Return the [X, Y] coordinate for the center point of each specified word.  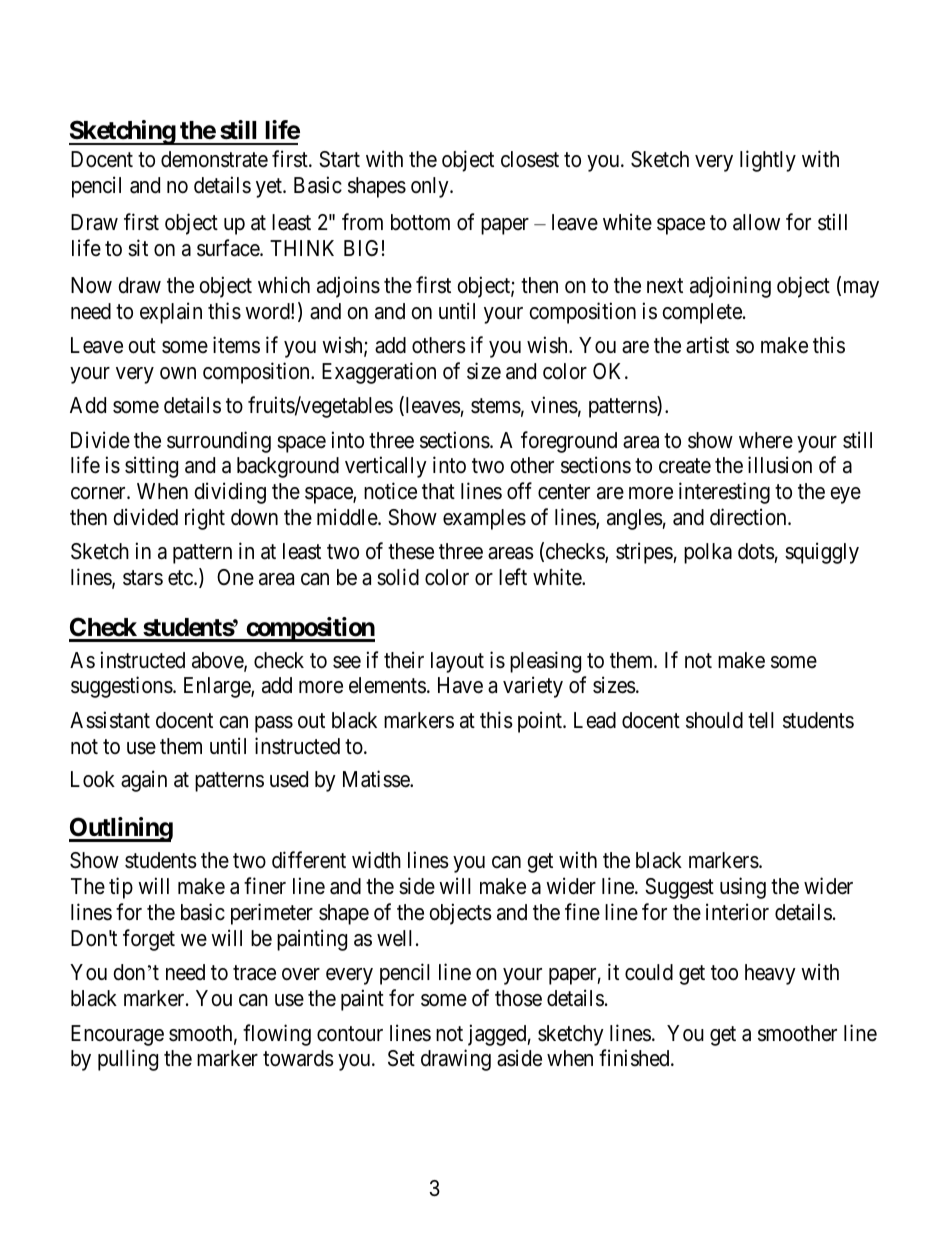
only [431, 187]
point [541, 722]
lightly [768, 161]
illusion [780, 465]
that [438, 491]
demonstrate [214, 159]
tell [761, 720]
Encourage [117, 1035]
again [144, 781]
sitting [151, 467]
